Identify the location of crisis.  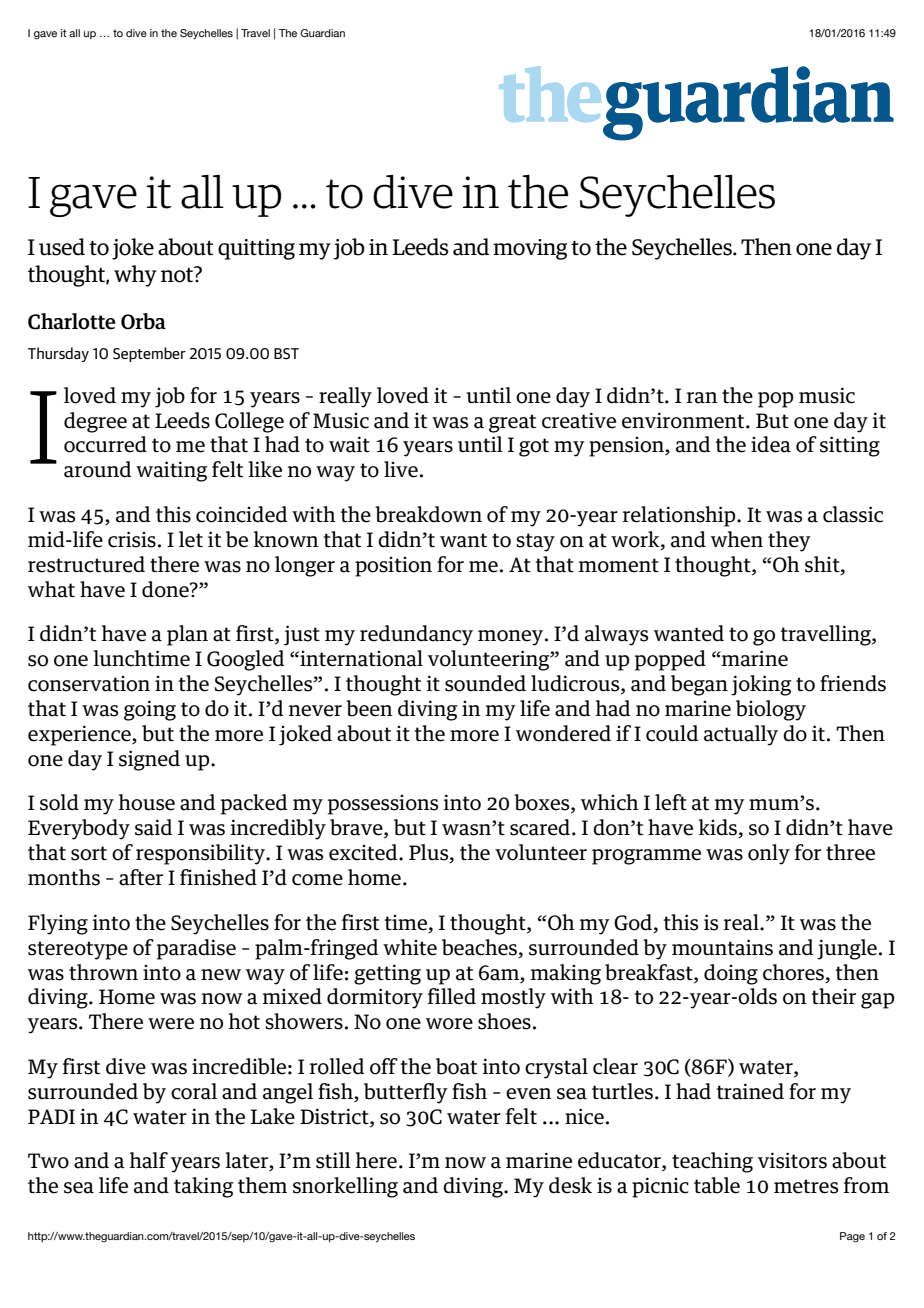
(132, 539).
